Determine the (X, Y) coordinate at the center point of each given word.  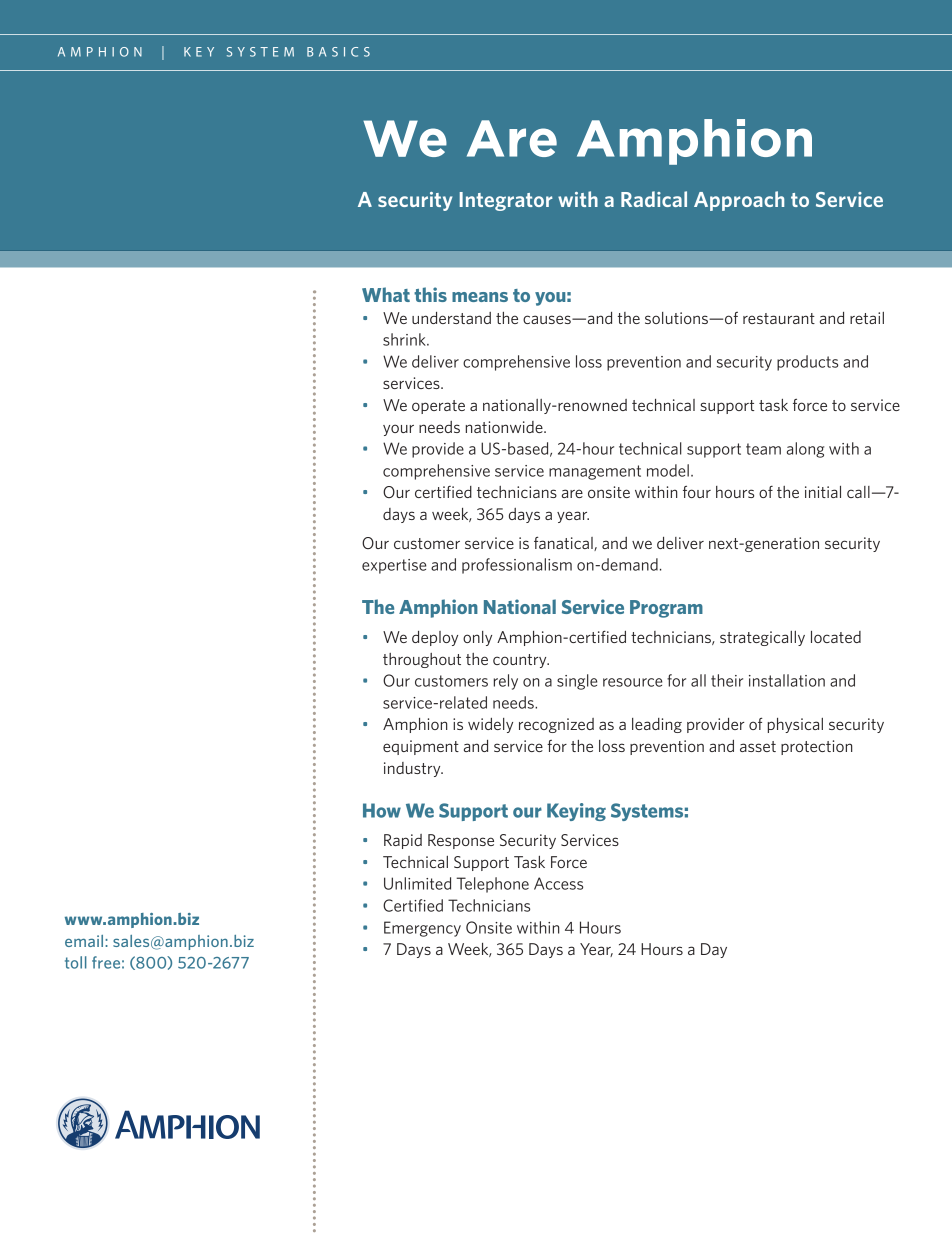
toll (76, 962)
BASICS (338, 52)
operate (438, 407)
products (807, 363)
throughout (422, 660)
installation (787, 680)
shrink (405, 339)
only (477, 638)
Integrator (506, 201)
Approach (739, 201)
